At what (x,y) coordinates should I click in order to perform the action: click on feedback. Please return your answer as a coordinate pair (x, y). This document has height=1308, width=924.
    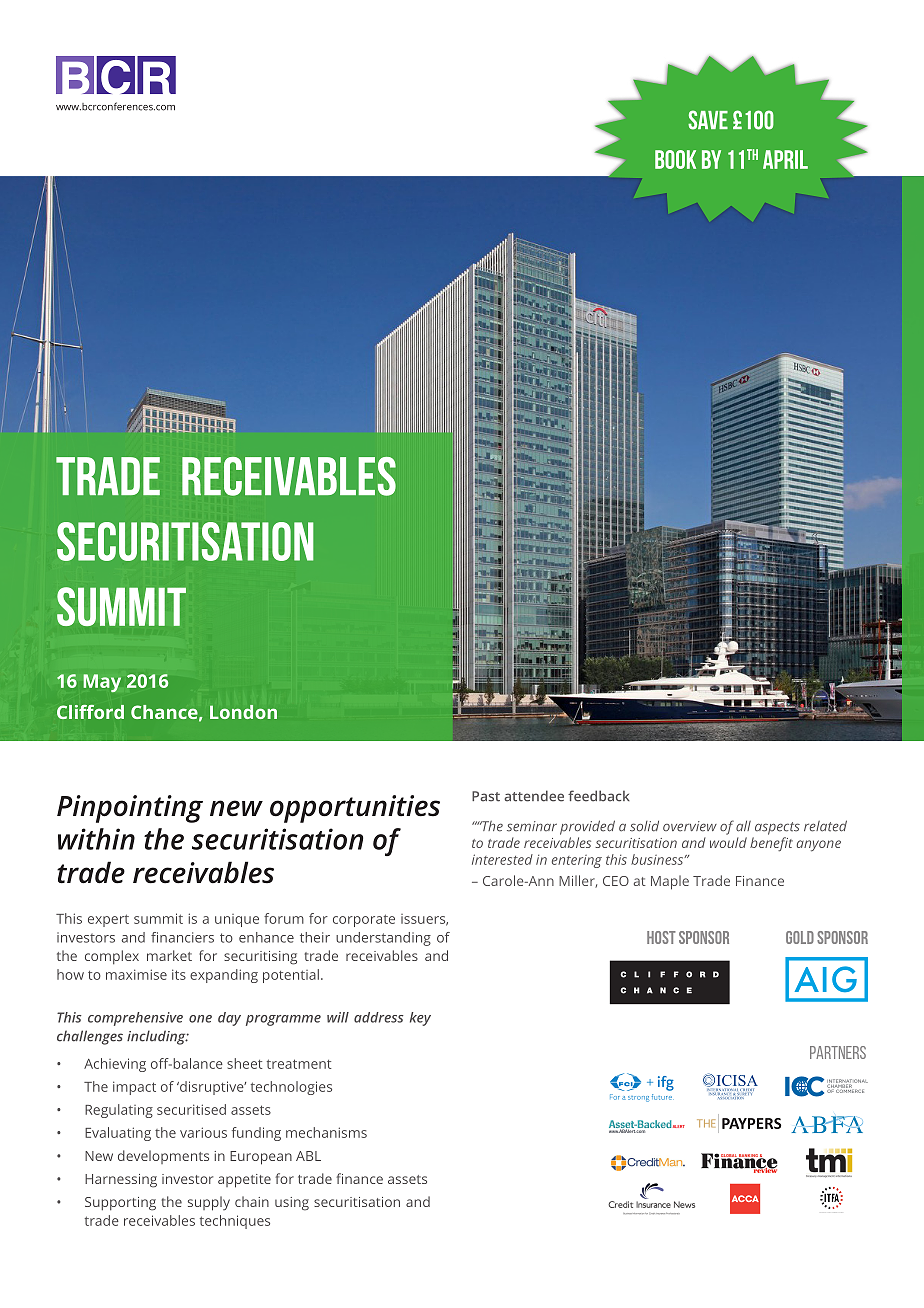
    Looking at the image, I should click on (599, 796).
